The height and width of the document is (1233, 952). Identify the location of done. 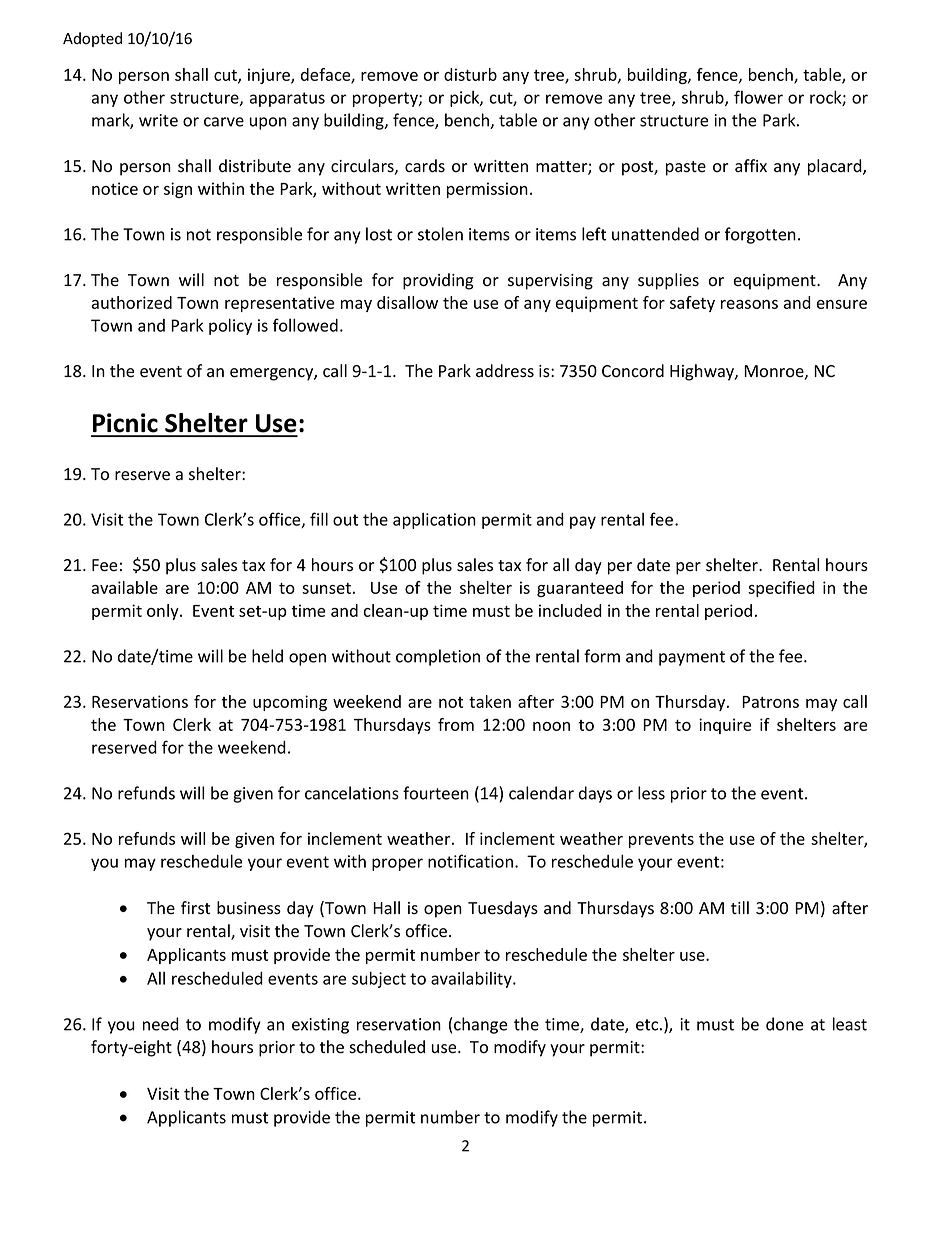
(784, 1024).
